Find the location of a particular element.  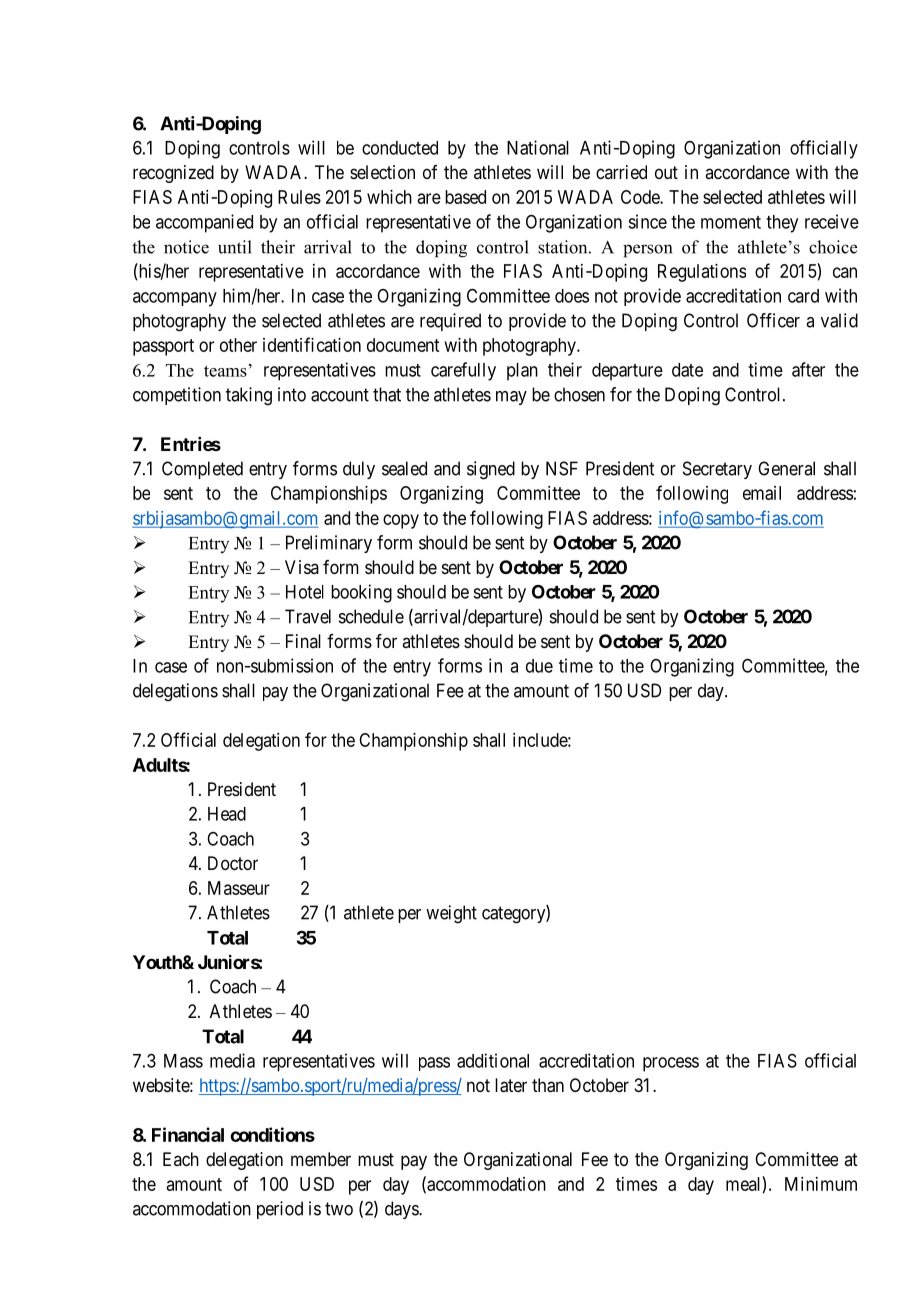

after is located at coordinates (808, 369).
